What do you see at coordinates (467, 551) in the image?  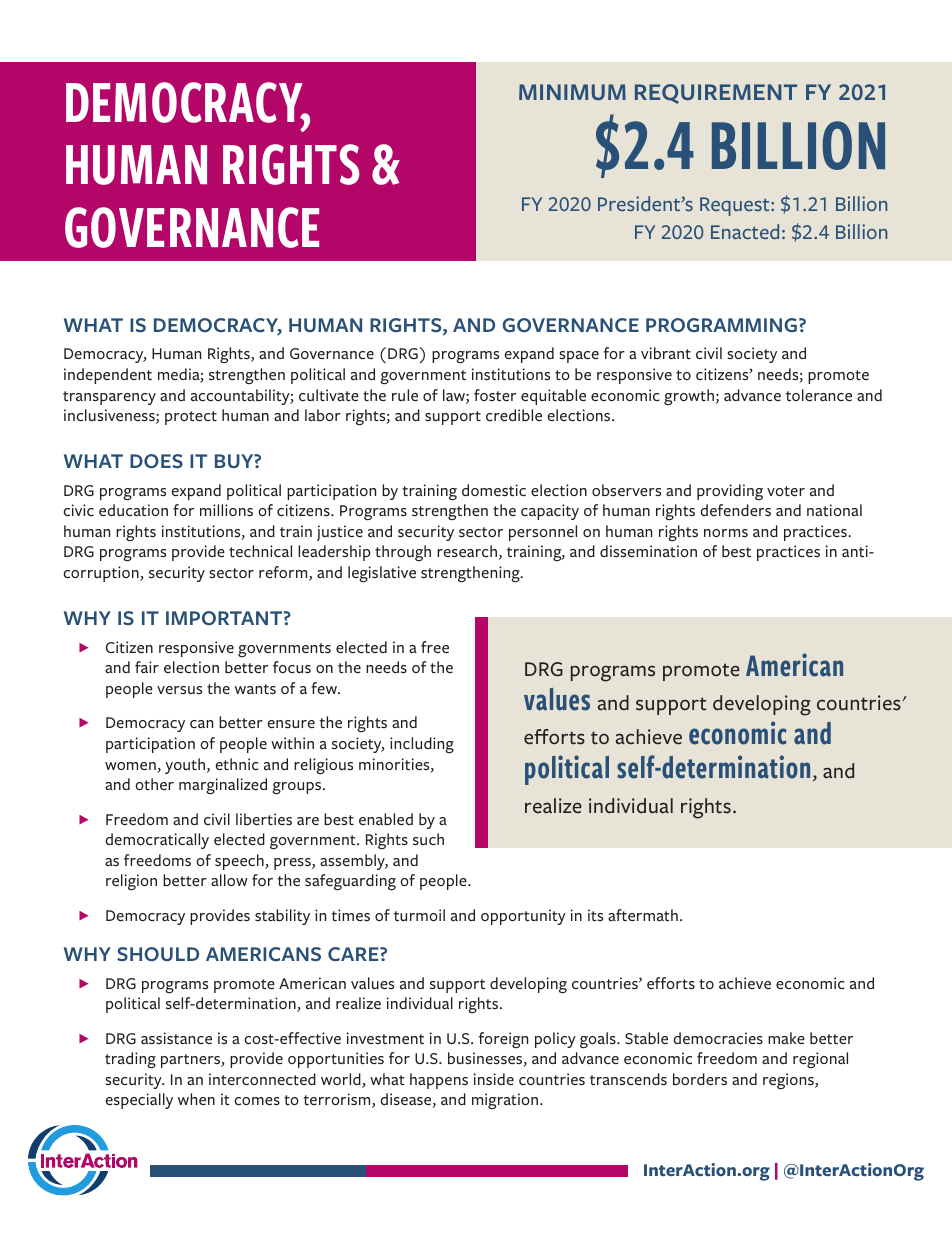 I see `research` at bounding box center [467, 551].
